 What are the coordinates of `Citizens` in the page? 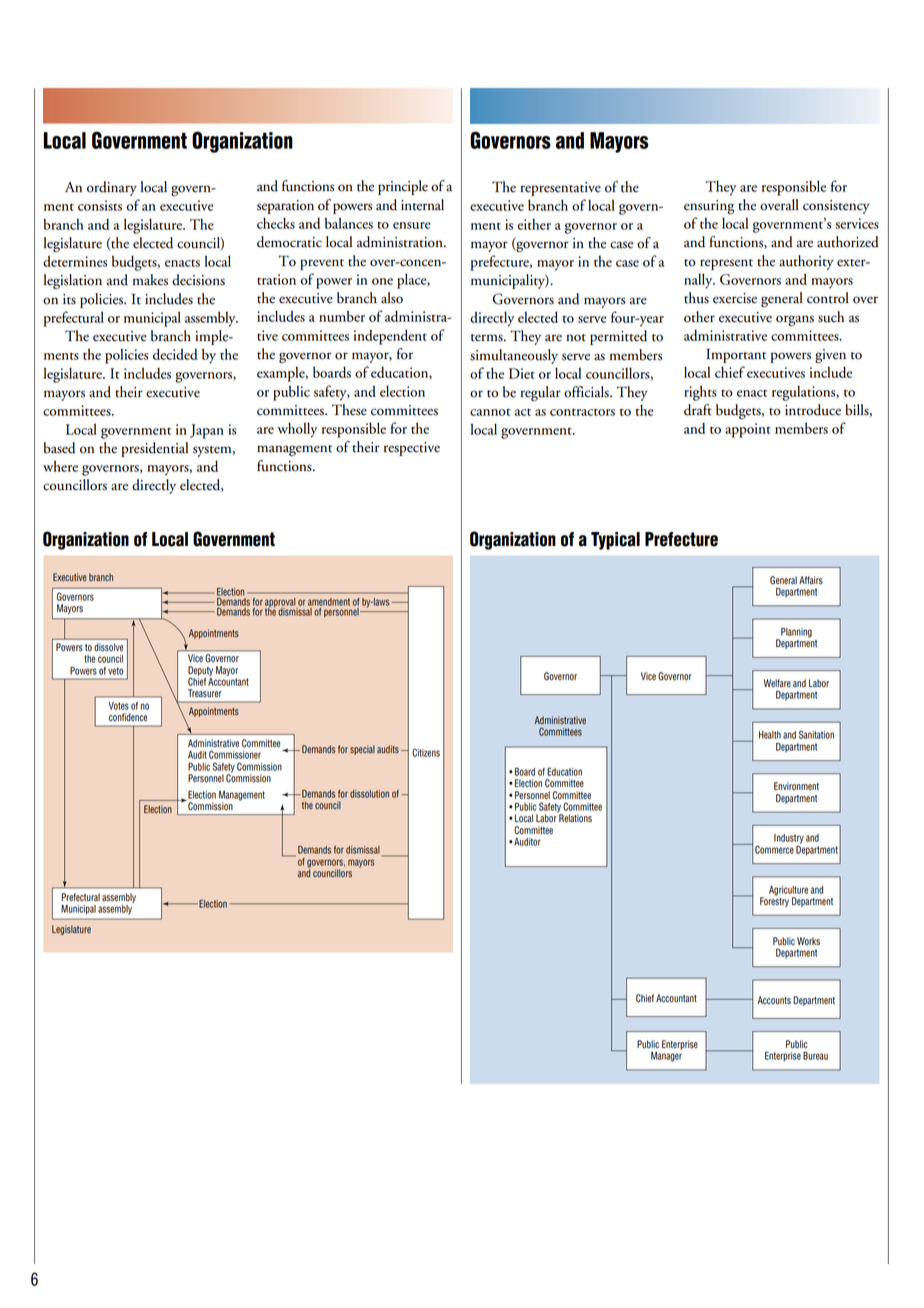 It's located at (426, 752).
